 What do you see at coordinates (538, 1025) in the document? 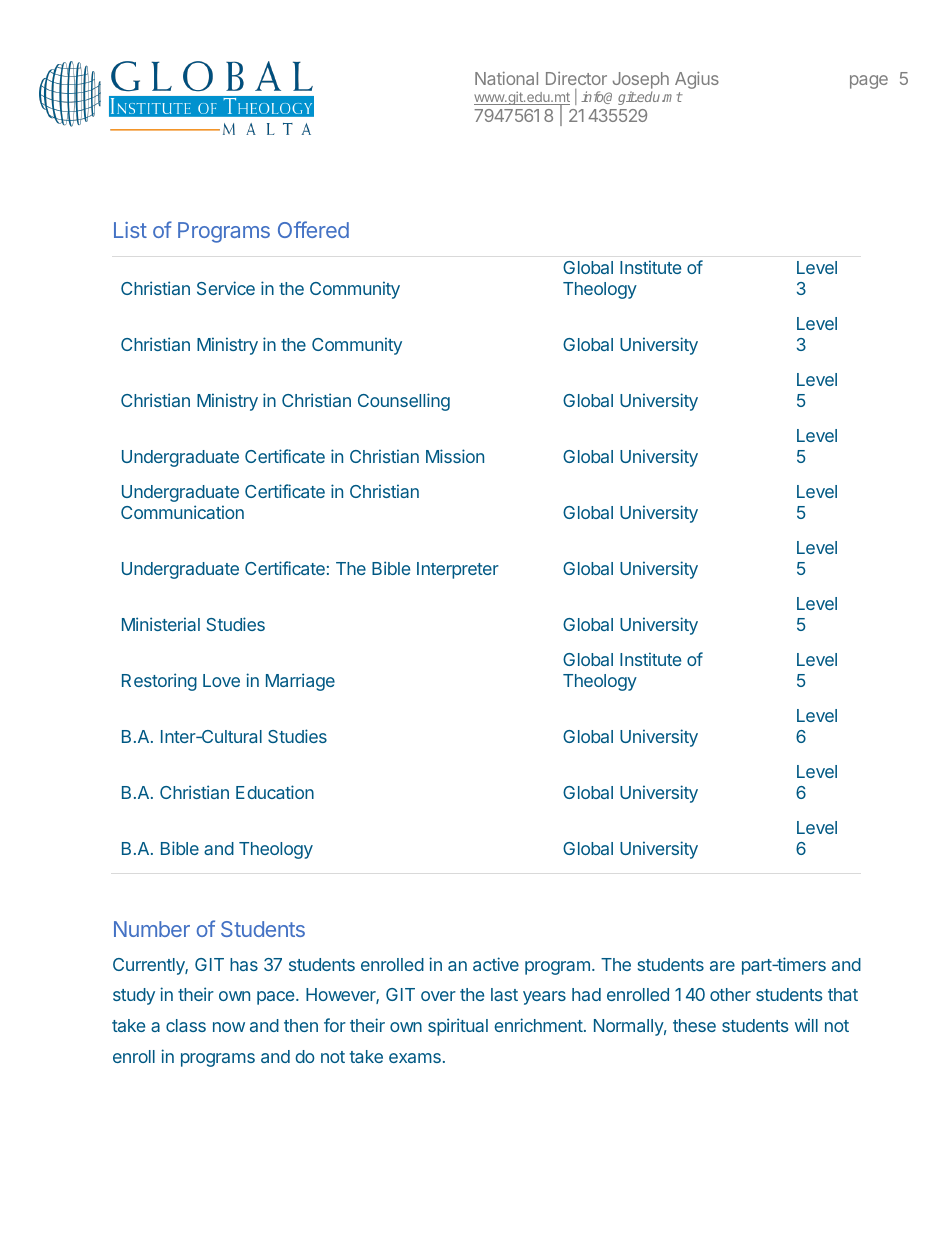
I see `enrichment` at bounding box center [538, 1025].
